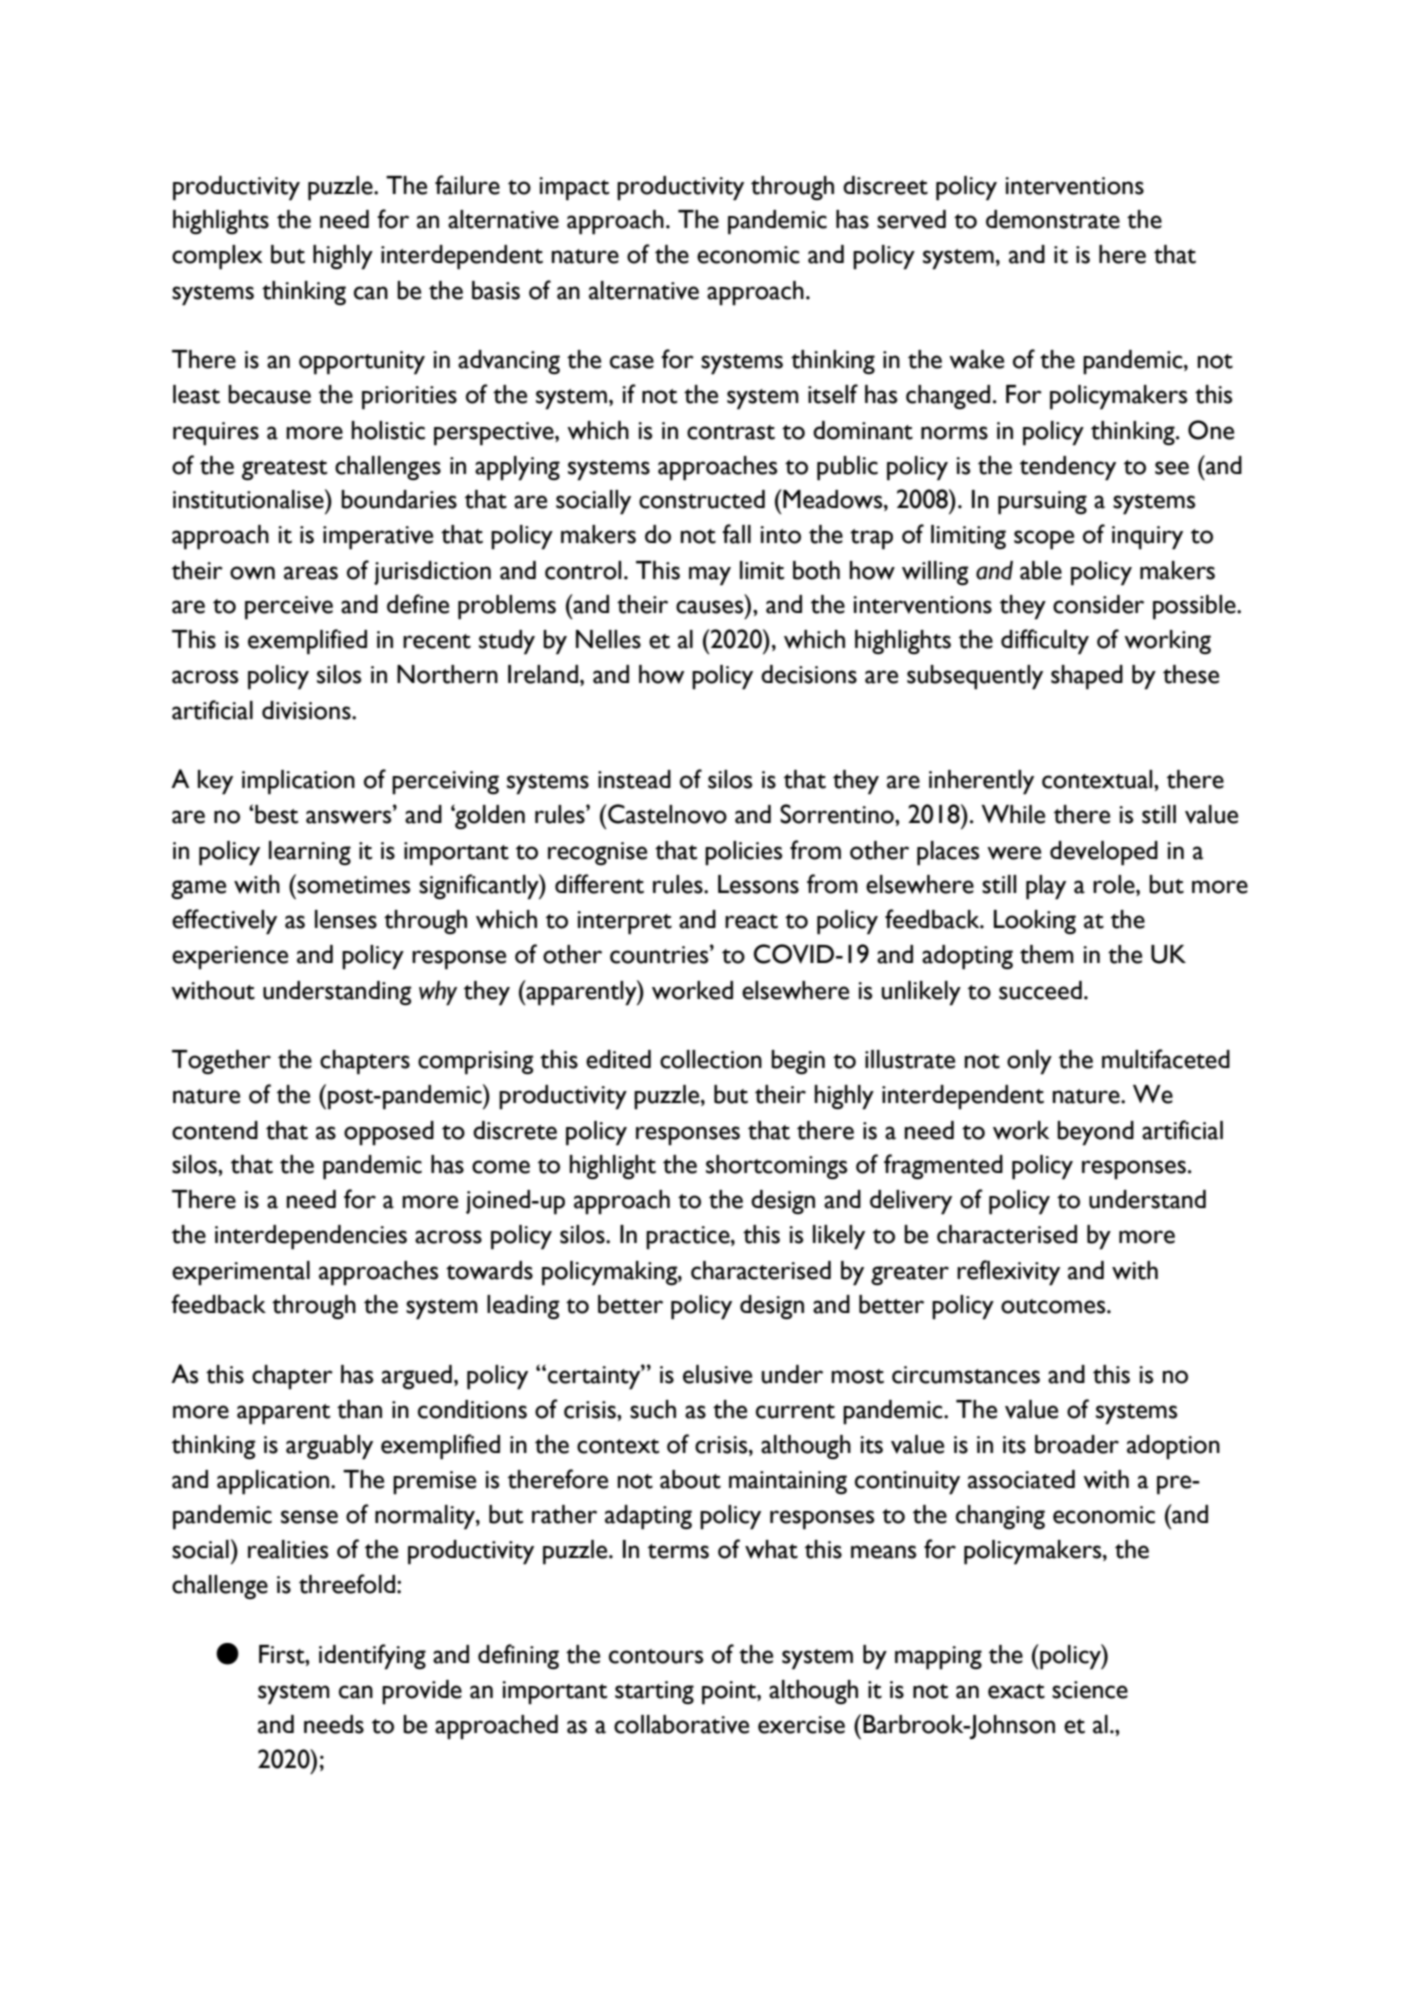 This screenshot has width=1420, height=2008. Describe the element at coordinates (751, 921) in the screenshot. I see `react` at that location.
